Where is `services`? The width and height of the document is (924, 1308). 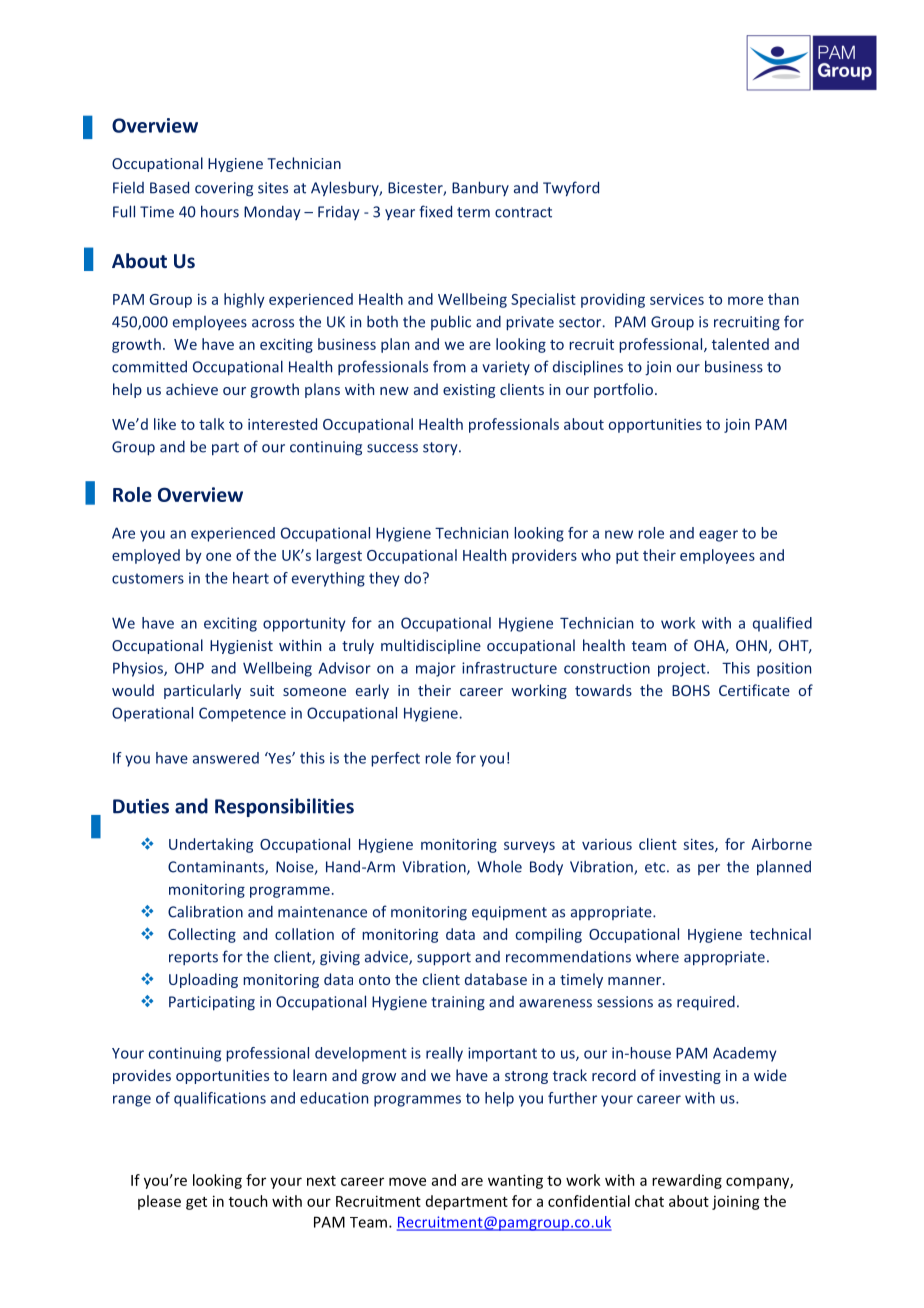 services is located at coordinates (677, 299).
